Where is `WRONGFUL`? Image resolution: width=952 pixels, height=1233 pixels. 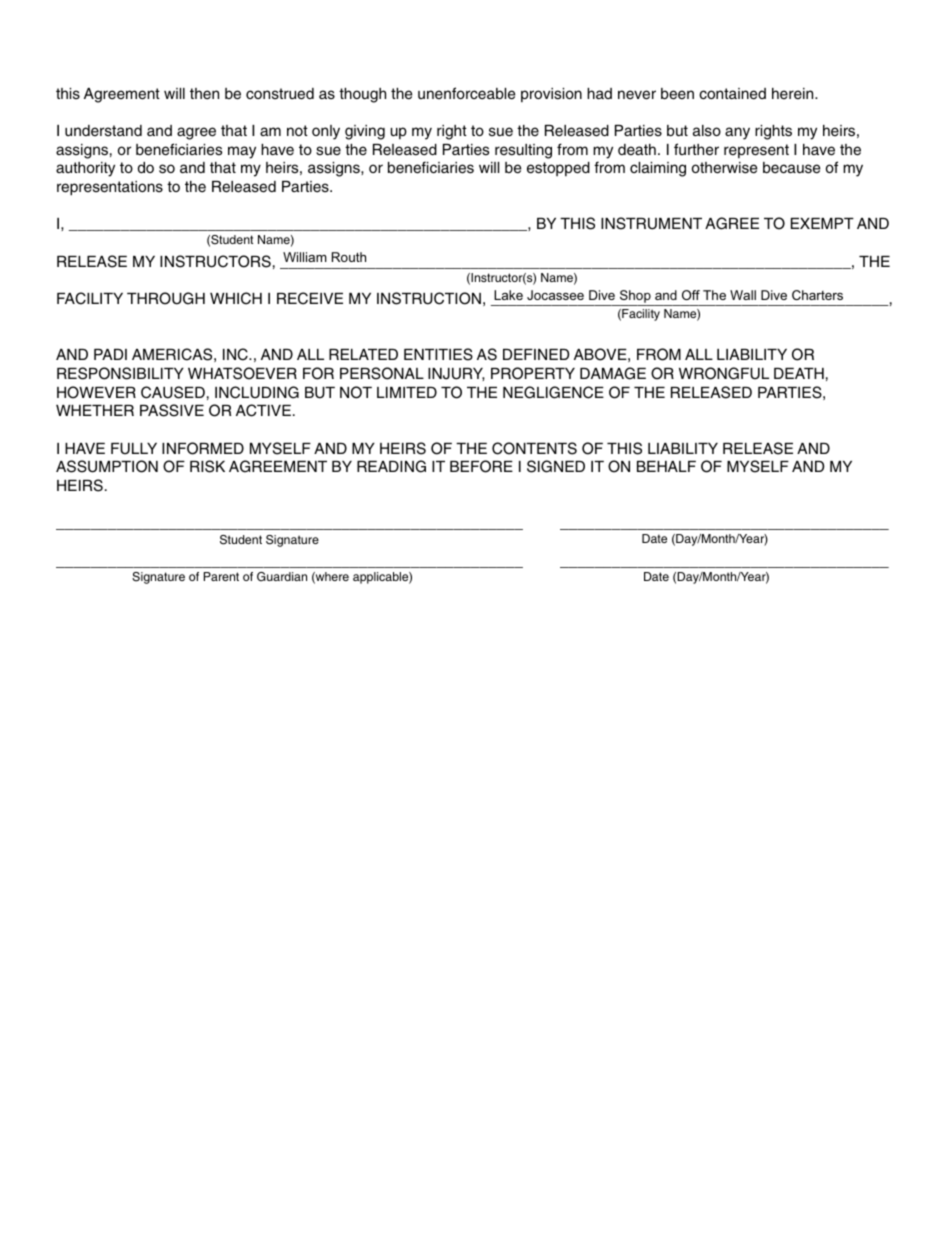
WRONGFUL is located at coordinates (724, 373).
